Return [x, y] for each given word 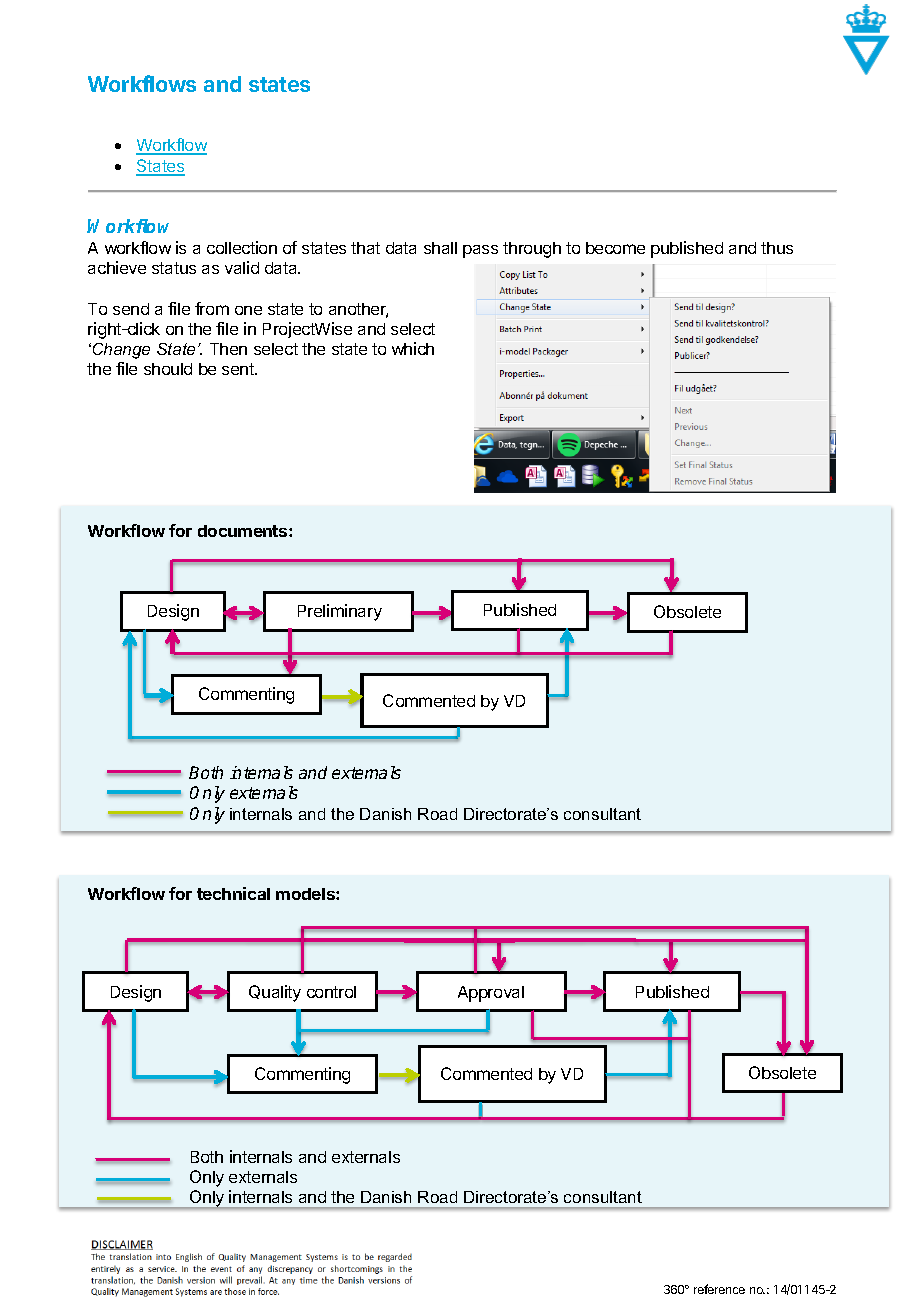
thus [777, 248]
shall [440, 248]
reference [719, 1289]
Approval [491, 994]
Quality [275, 993]
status [174, 268]
